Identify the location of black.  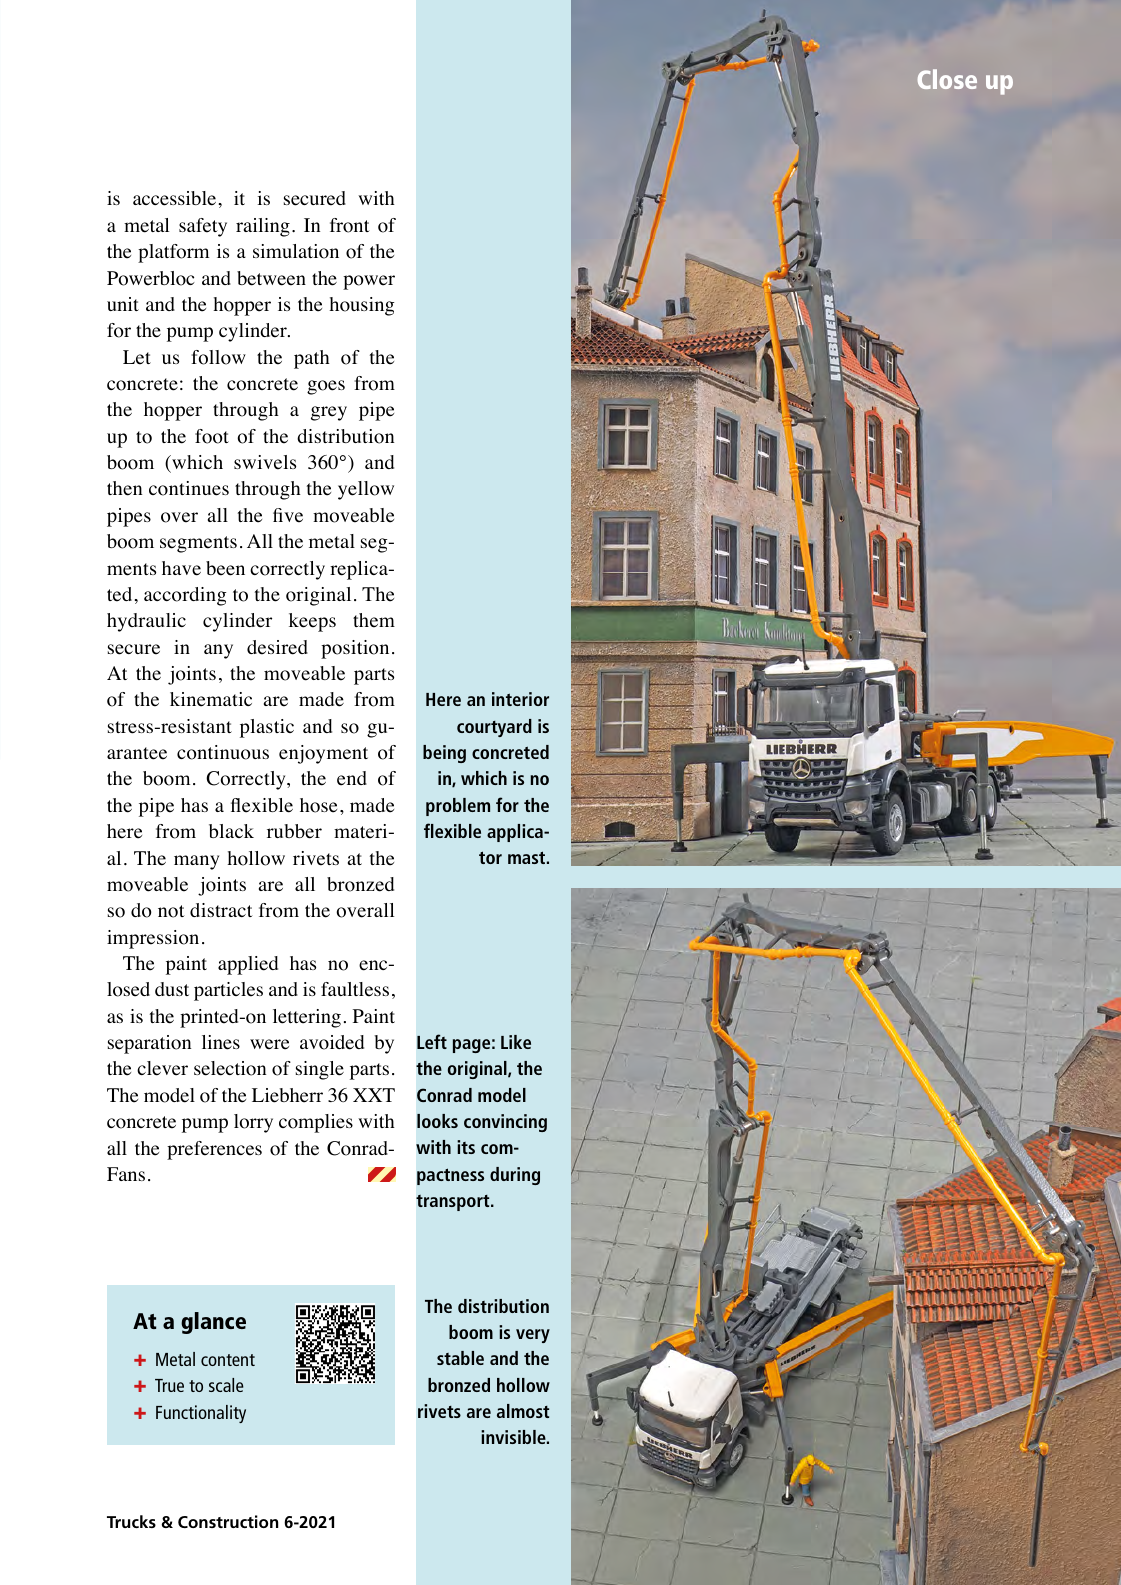
(231, 831).
